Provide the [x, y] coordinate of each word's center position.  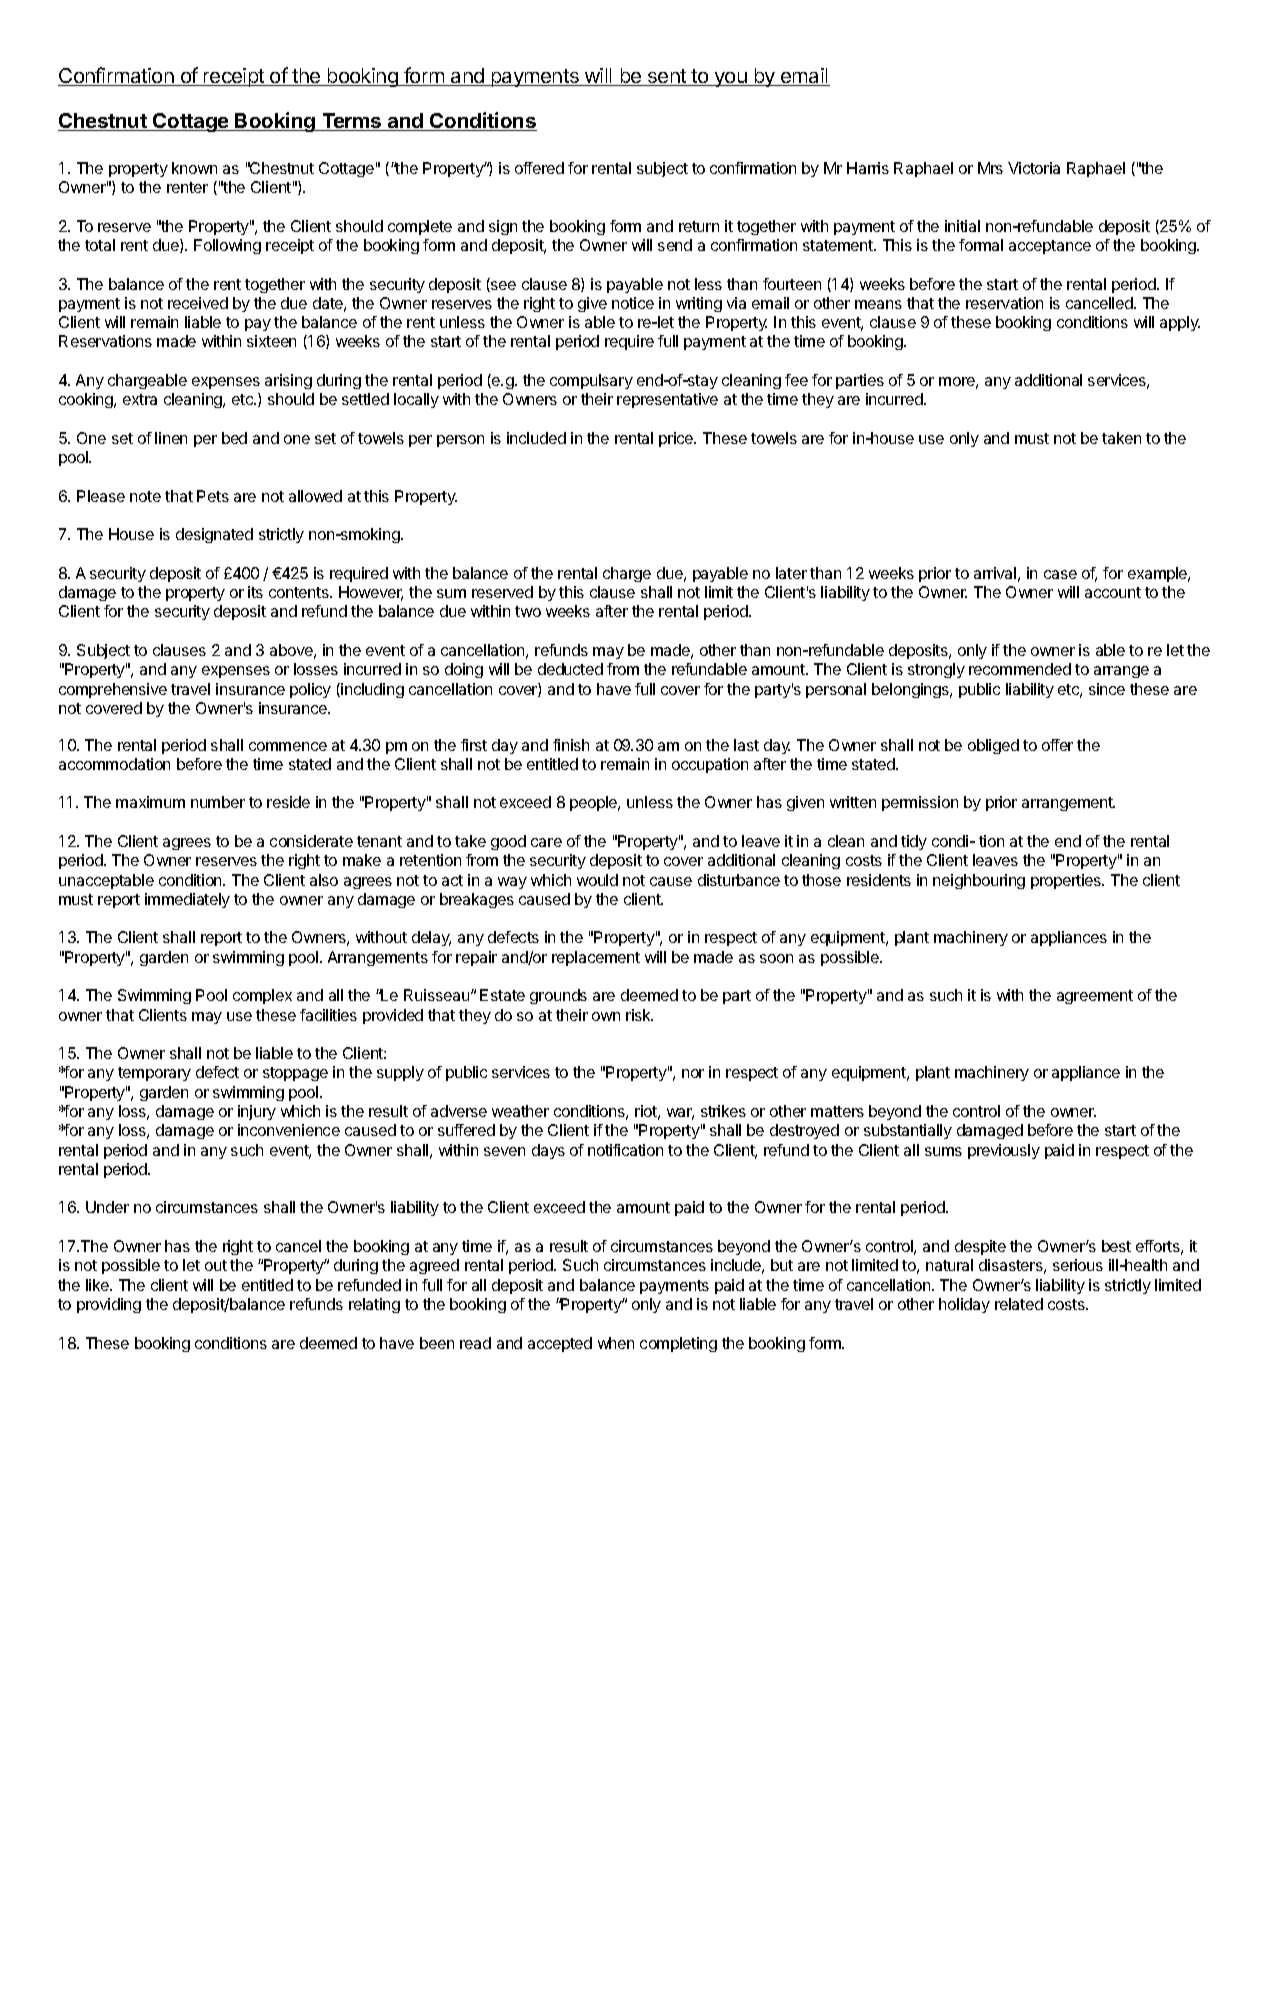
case [1060, 574]
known [194, 168]
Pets [213, 496]
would [597, 880]
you [730, 79]
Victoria [1034, 168]
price [677, 439]
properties [1067, 881]
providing [109, 1305]
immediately [187, 900]
